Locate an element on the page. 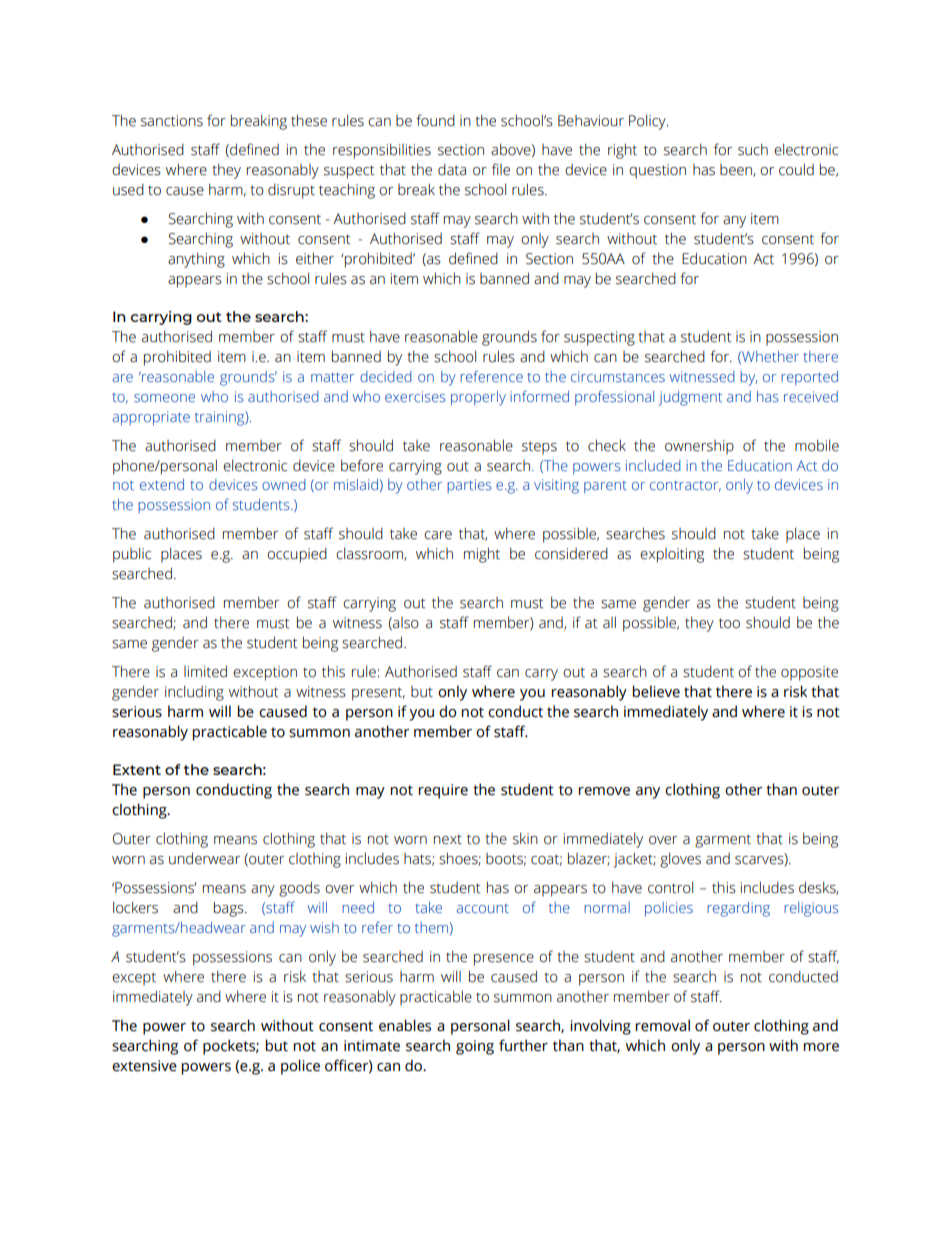 This document has width=952, height=1233. going is located at coordinates (475, 1047).
